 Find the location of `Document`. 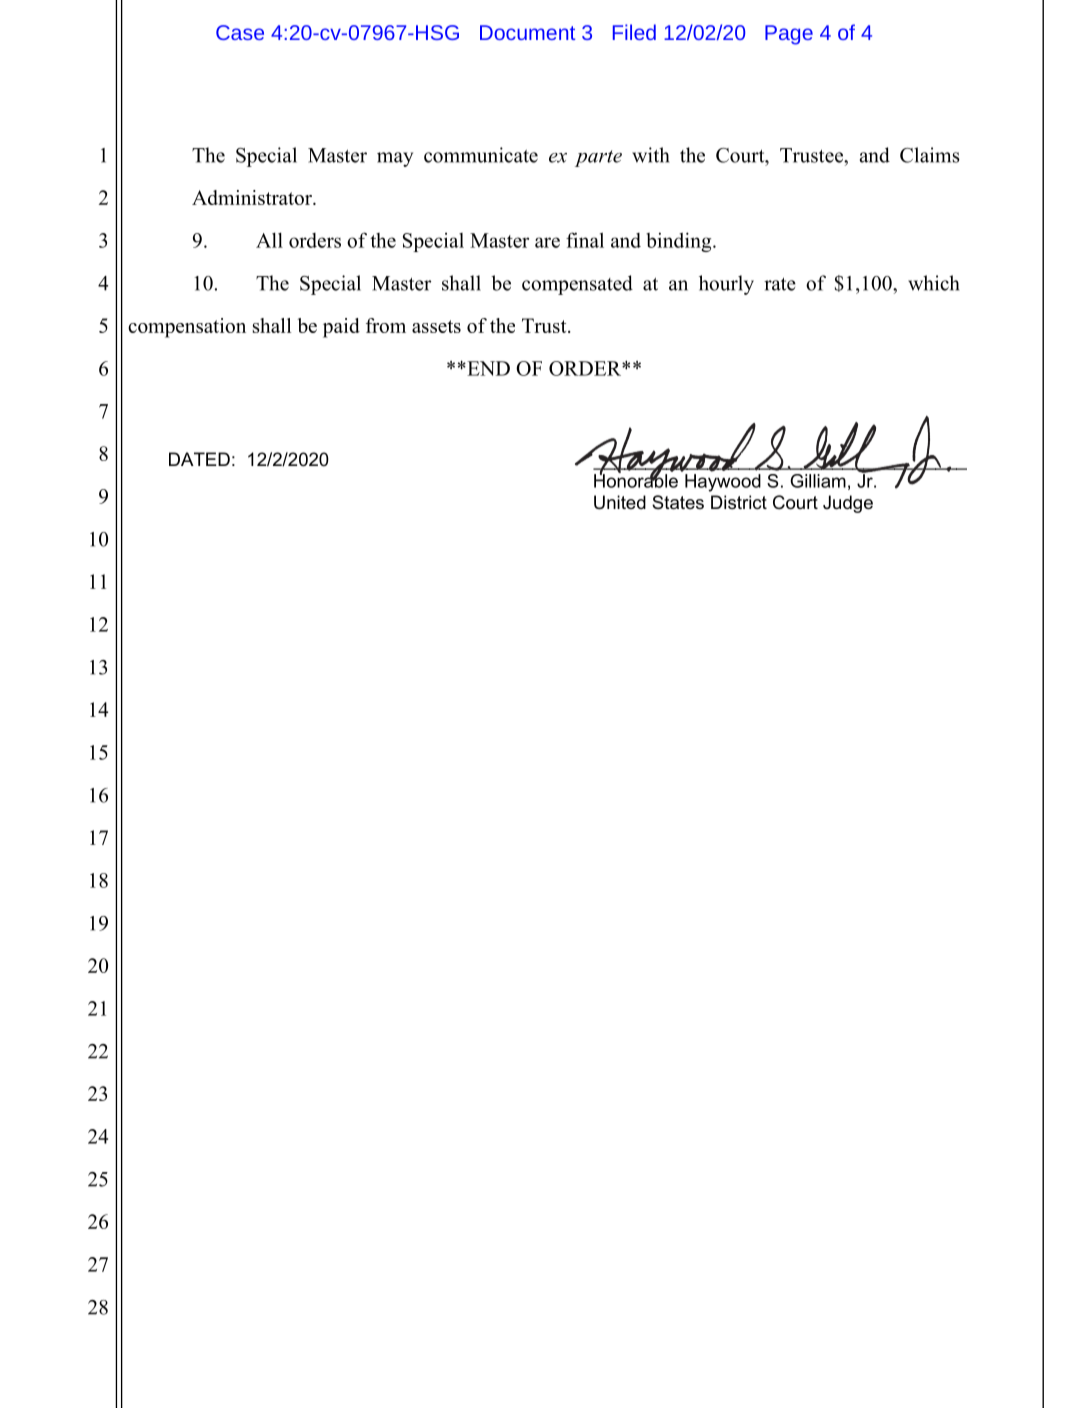

Document is located at coordinates (527, 32).
